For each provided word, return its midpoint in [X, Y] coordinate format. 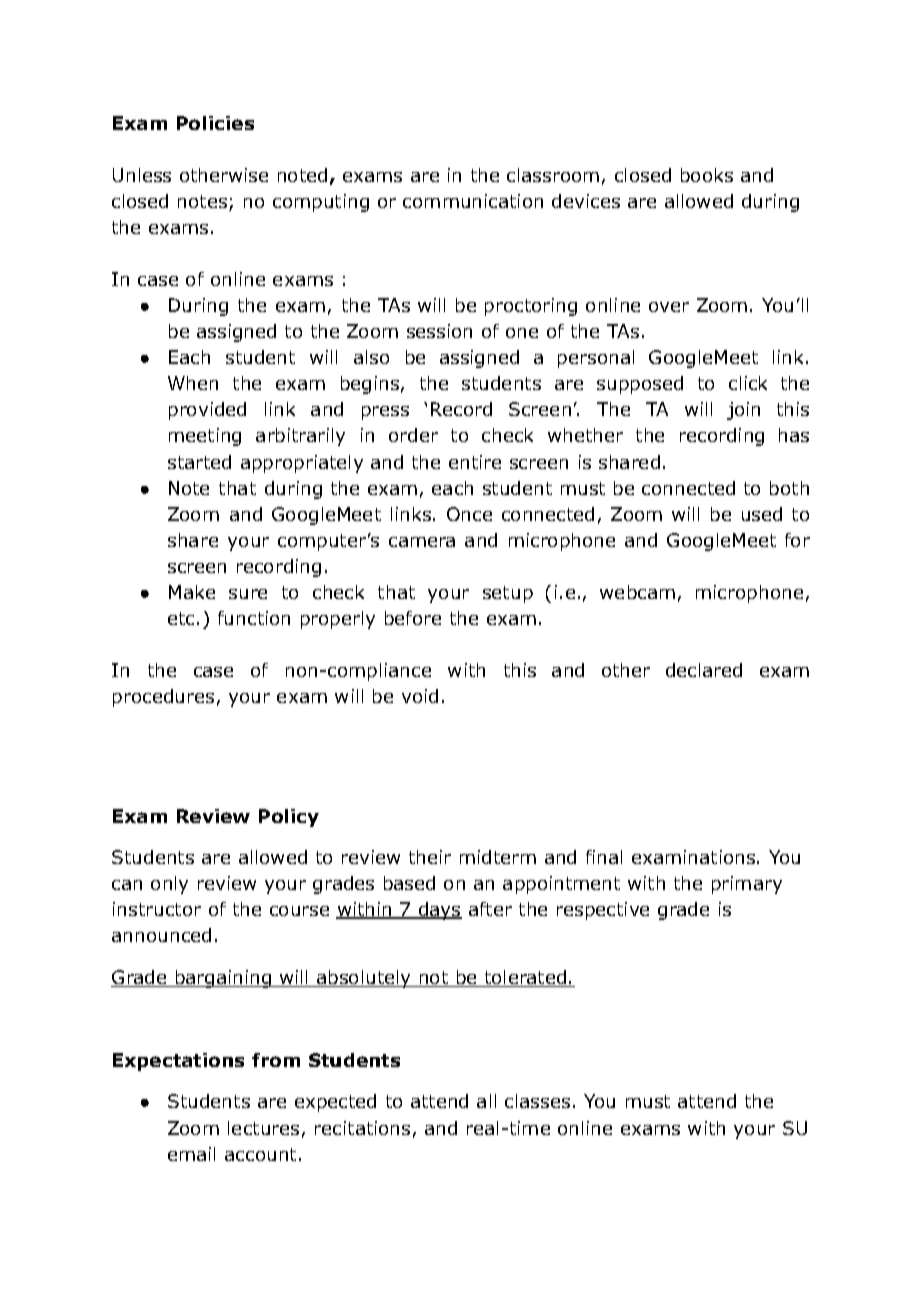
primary [747, 885]
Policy [289, 818]
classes [537, 1101]
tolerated [525, 978]
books [707, 175]
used [762, 514]
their [430, 857]
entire [475, 462]
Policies [215, 123]
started [199, 462]
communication [473, 201]
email [191, 1154]
